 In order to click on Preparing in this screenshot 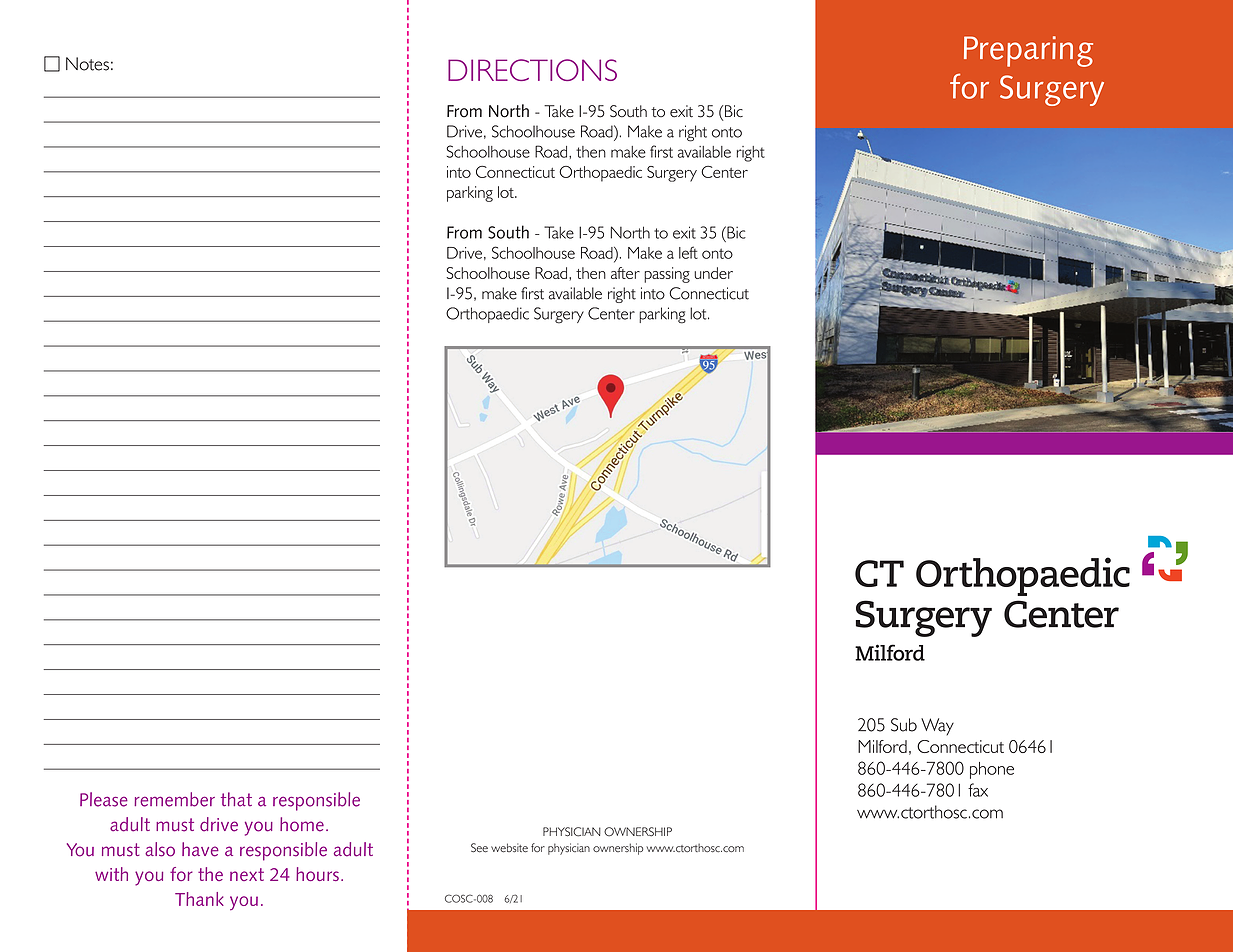, I will do `click(1028, 51)`.
